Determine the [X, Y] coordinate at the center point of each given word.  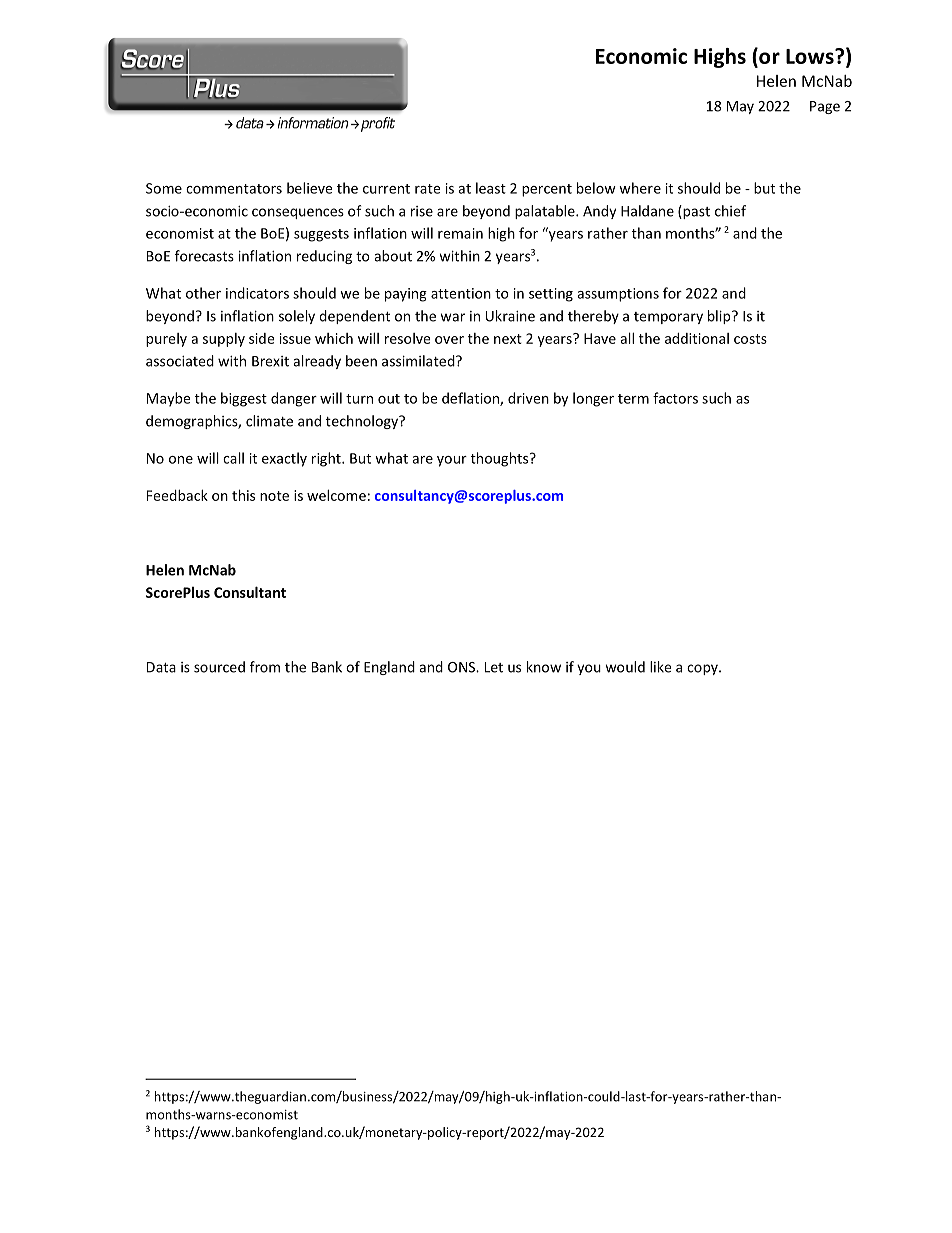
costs [750, 339]
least [491, 188]
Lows [811, 56]
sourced [219, 667]
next [508, 339]
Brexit [270, 361]
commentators [234, 189]
